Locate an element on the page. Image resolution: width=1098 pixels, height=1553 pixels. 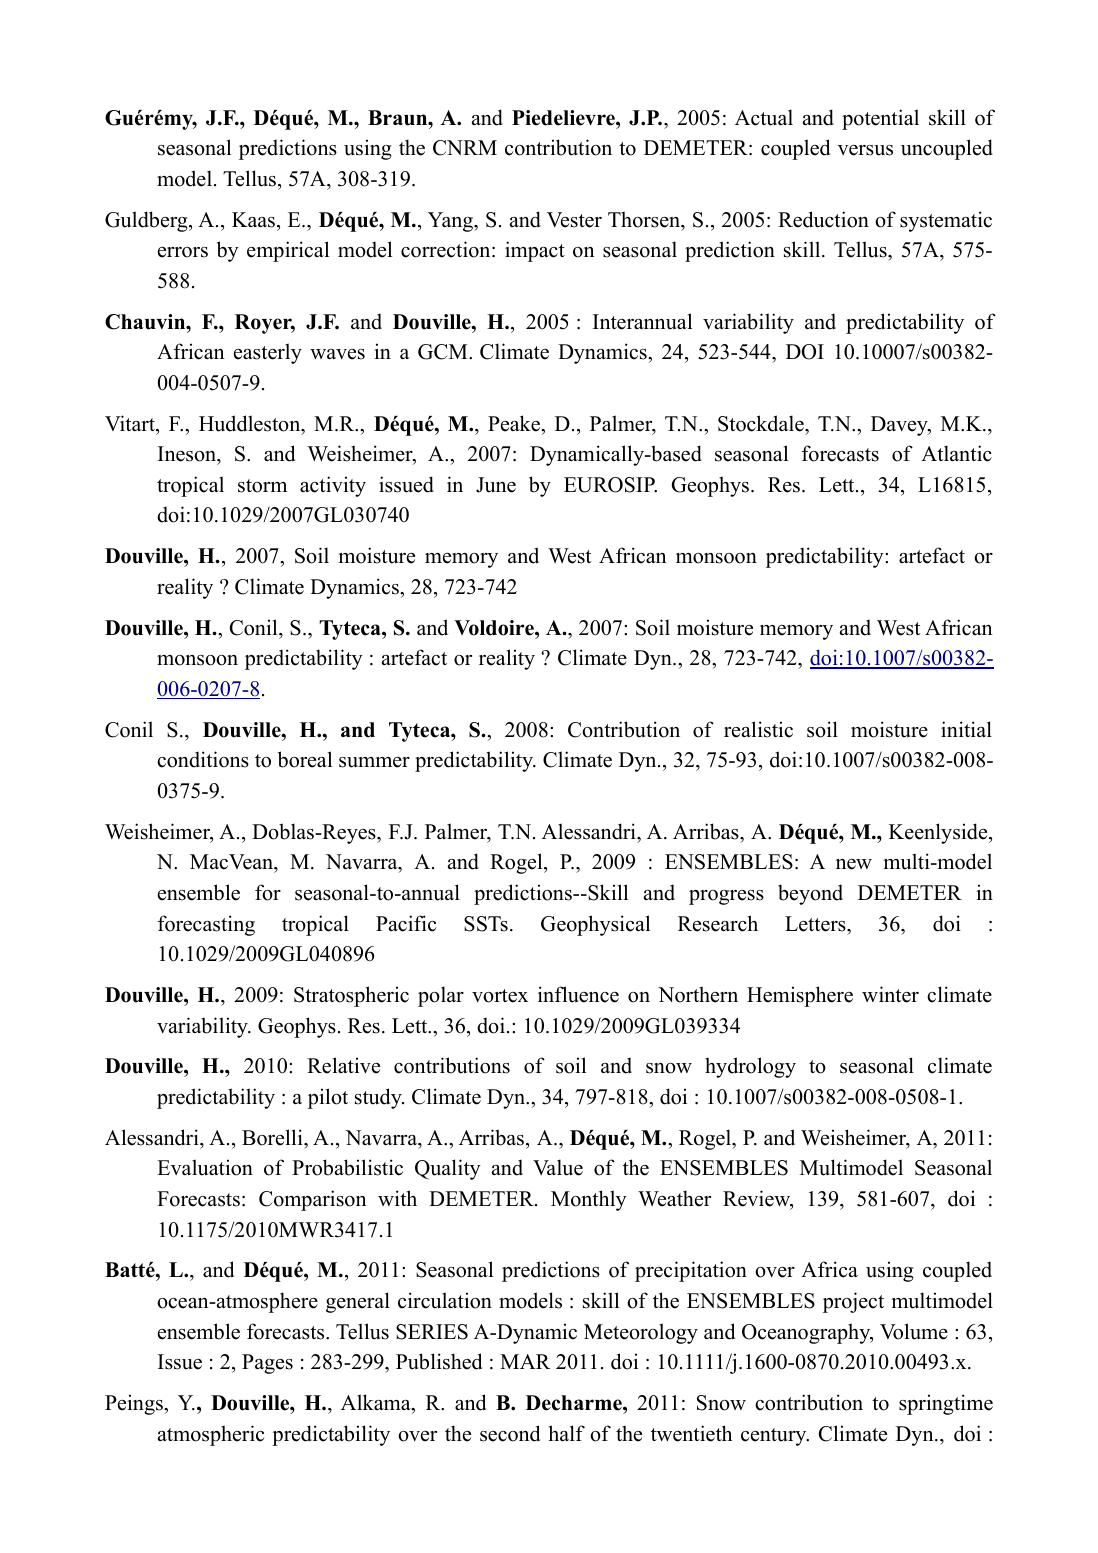
empirical is located at coordinates (288, 251).
